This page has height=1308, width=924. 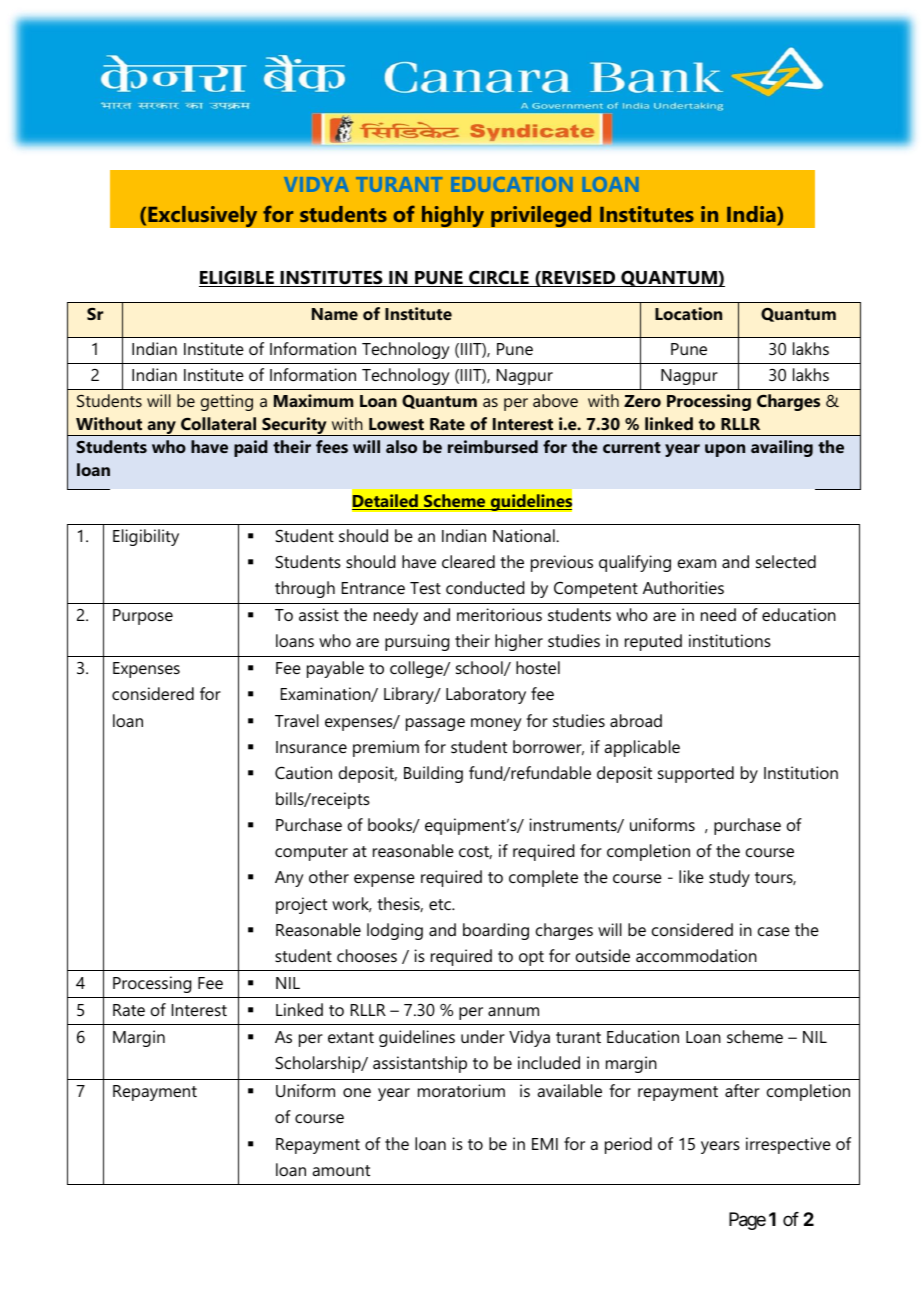 What do you see at coordinates (341, 1170) in the page?
I see `amount` at bounding box center [341, 1170].
